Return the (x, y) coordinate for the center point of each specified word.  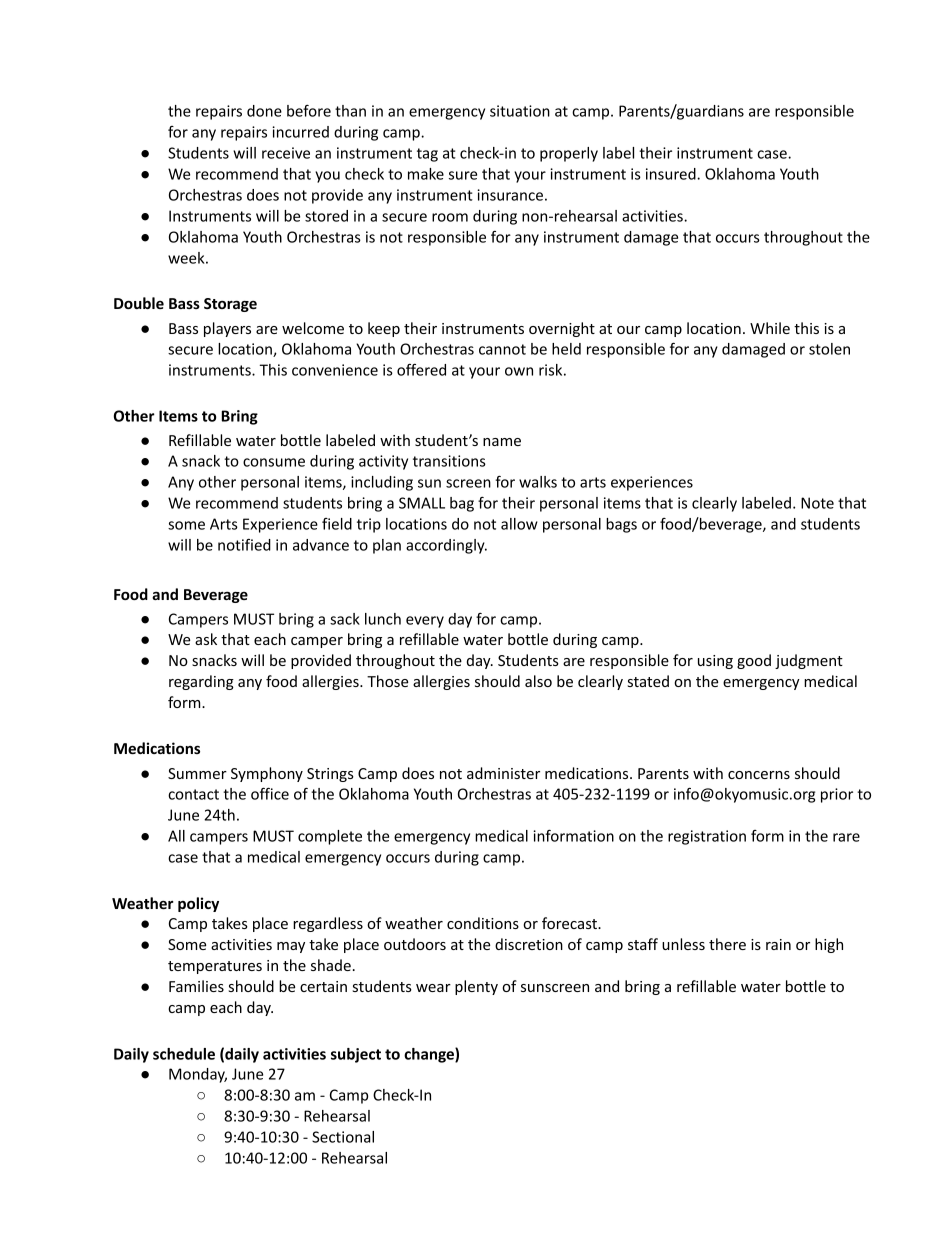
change (430, 1055)
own (519, 371)
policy (198, 904)
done (264, 111)
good (754, 661)
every (425, 622)
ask (206, 639)
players (227, 329)
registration (707, 837)
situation (520, 111)
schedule (184, 1054)
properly (569, 154)
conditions (483, 923)
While (770, 328)
